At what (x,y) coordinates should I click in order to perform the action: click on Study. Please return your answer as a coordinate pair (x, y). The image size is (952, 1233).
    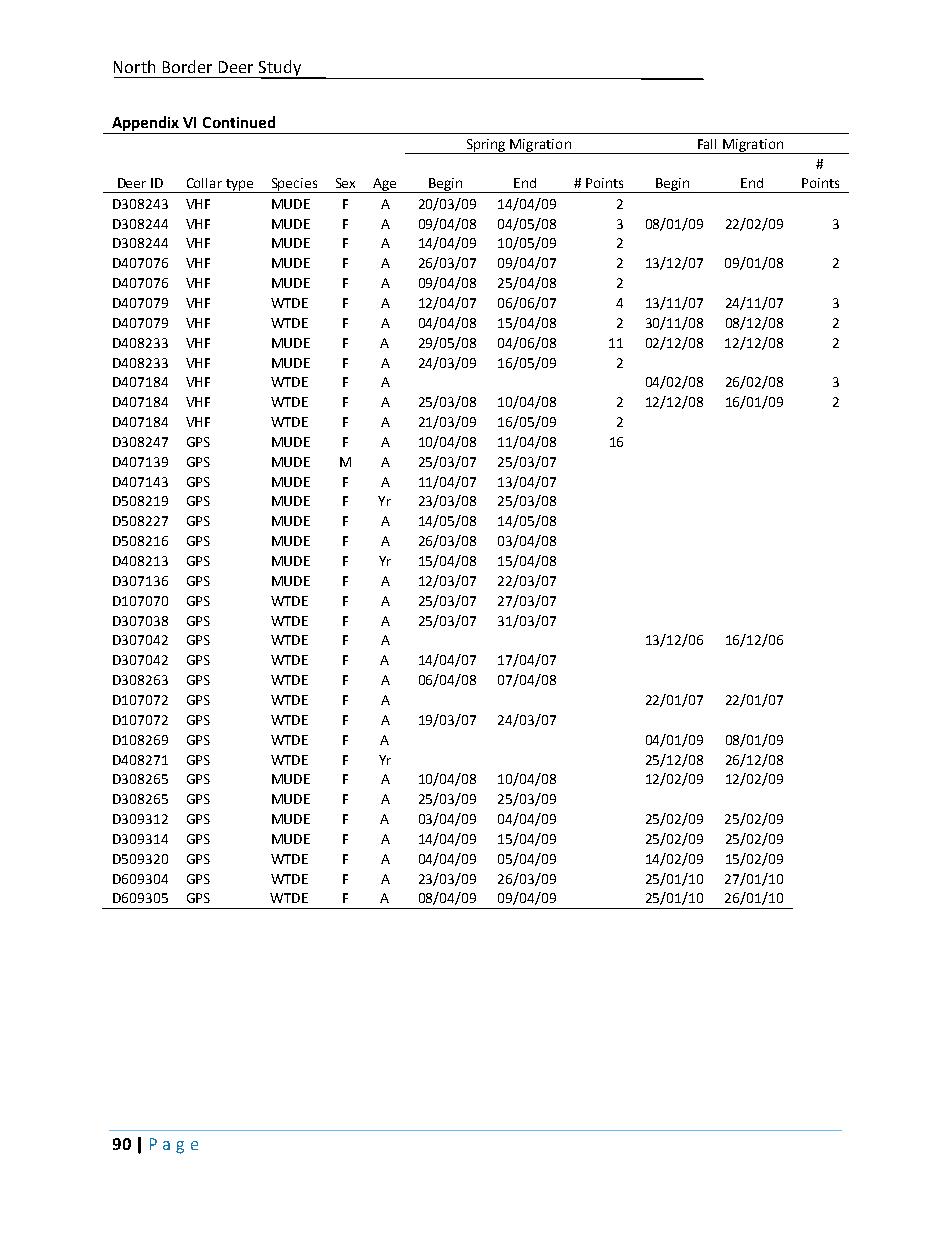
    Looking at the image, I should click on (279, 69).
